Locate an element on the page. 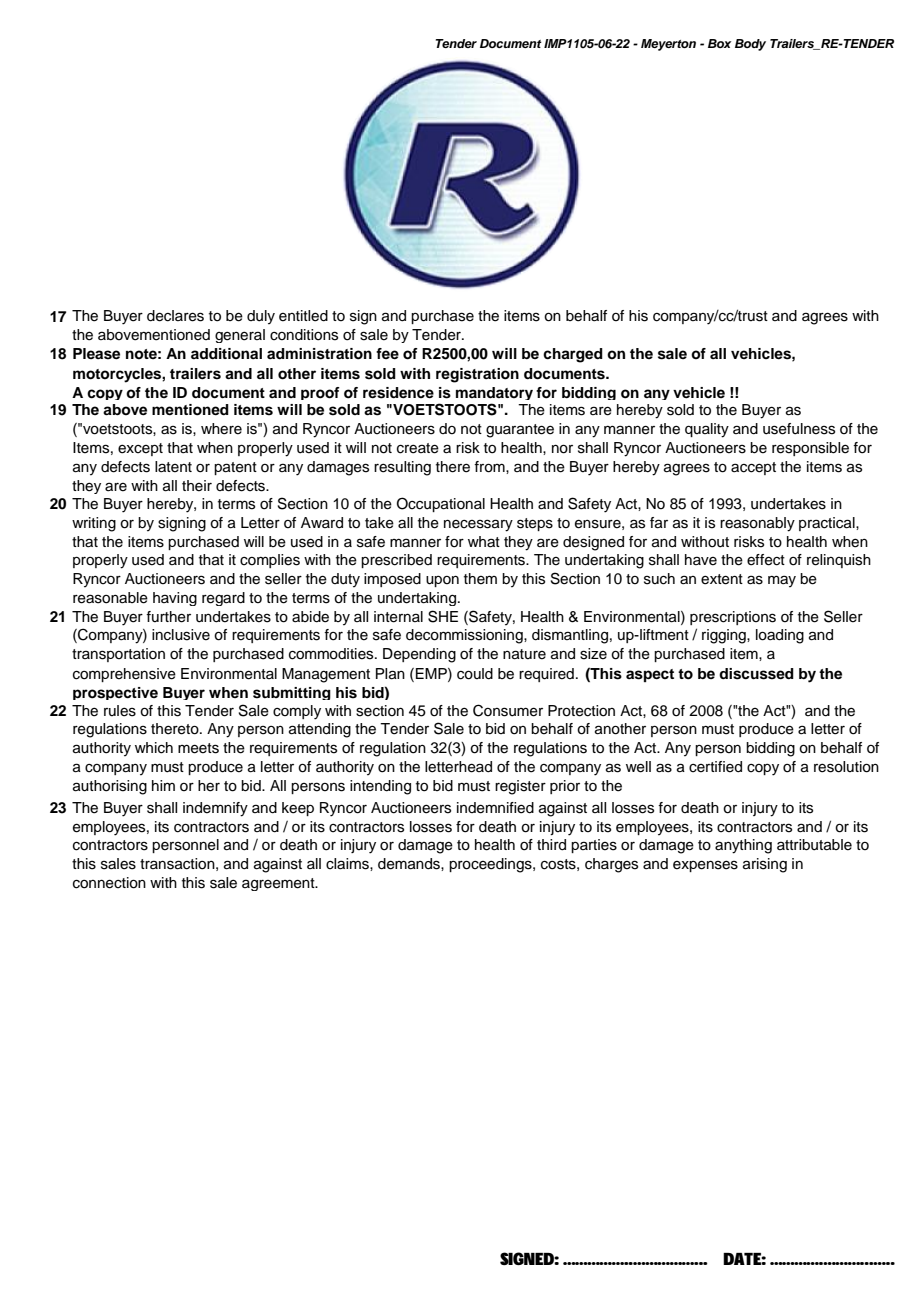  general is located at coordinates (240, 336).
